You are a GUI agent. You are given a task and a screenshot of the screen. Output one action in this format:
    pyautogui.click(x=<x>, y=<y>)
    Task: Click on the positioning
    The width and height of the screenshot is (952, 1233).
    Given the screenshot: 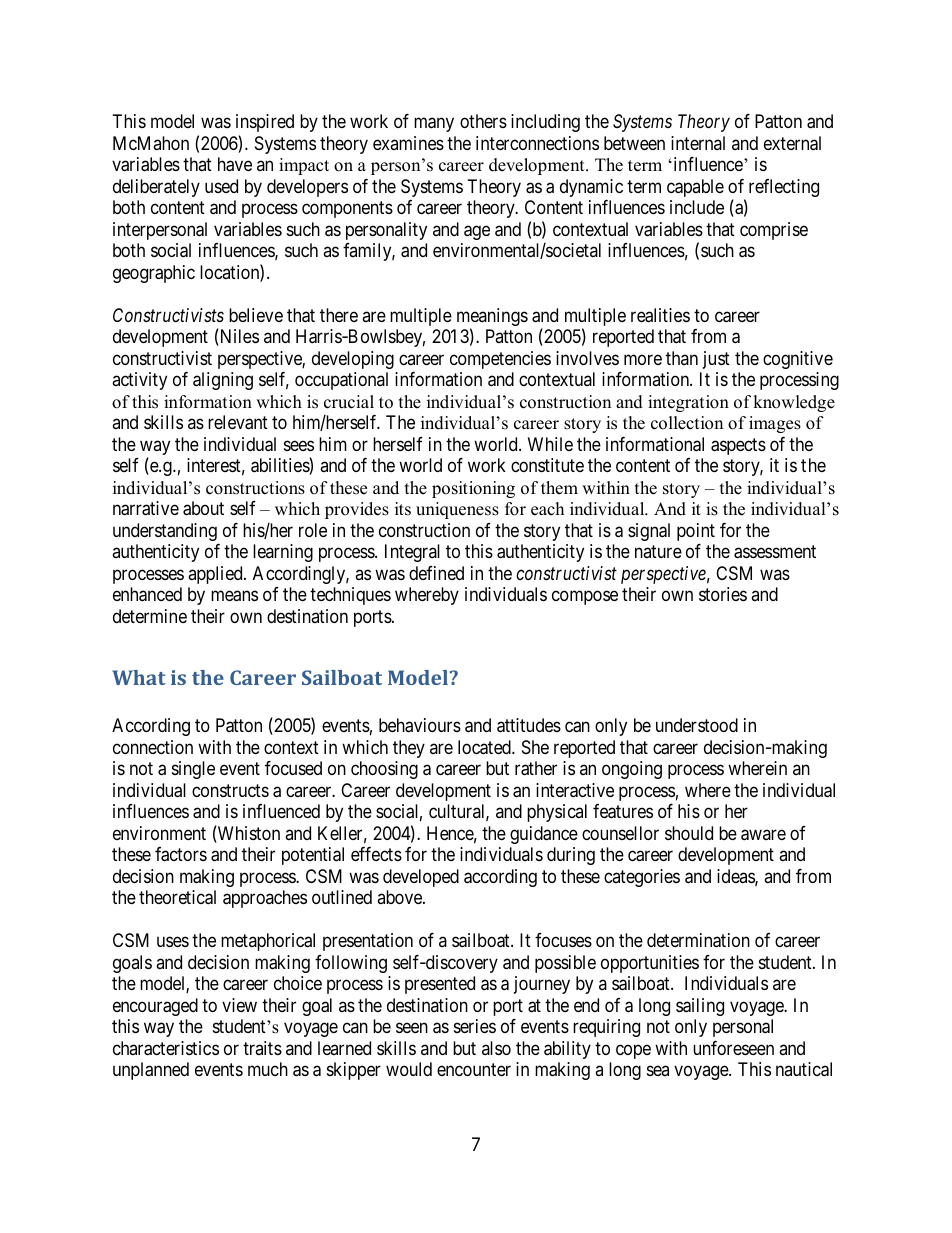 What is the action you would take?
    pyautogui.click(x=473, y=489)
